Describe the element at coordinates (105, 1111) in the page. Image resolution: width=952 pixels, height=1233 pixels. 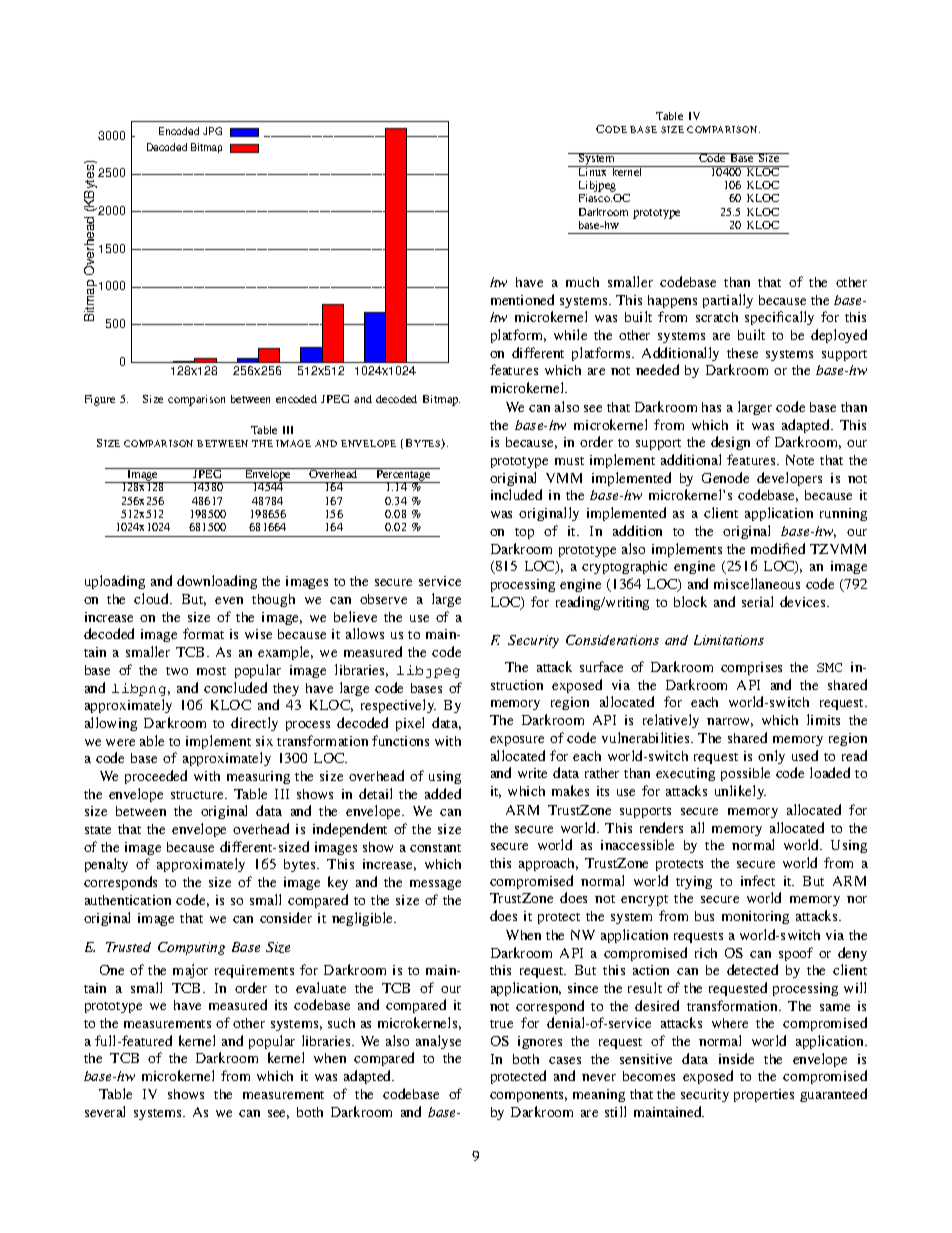
I see `several` at that location.
